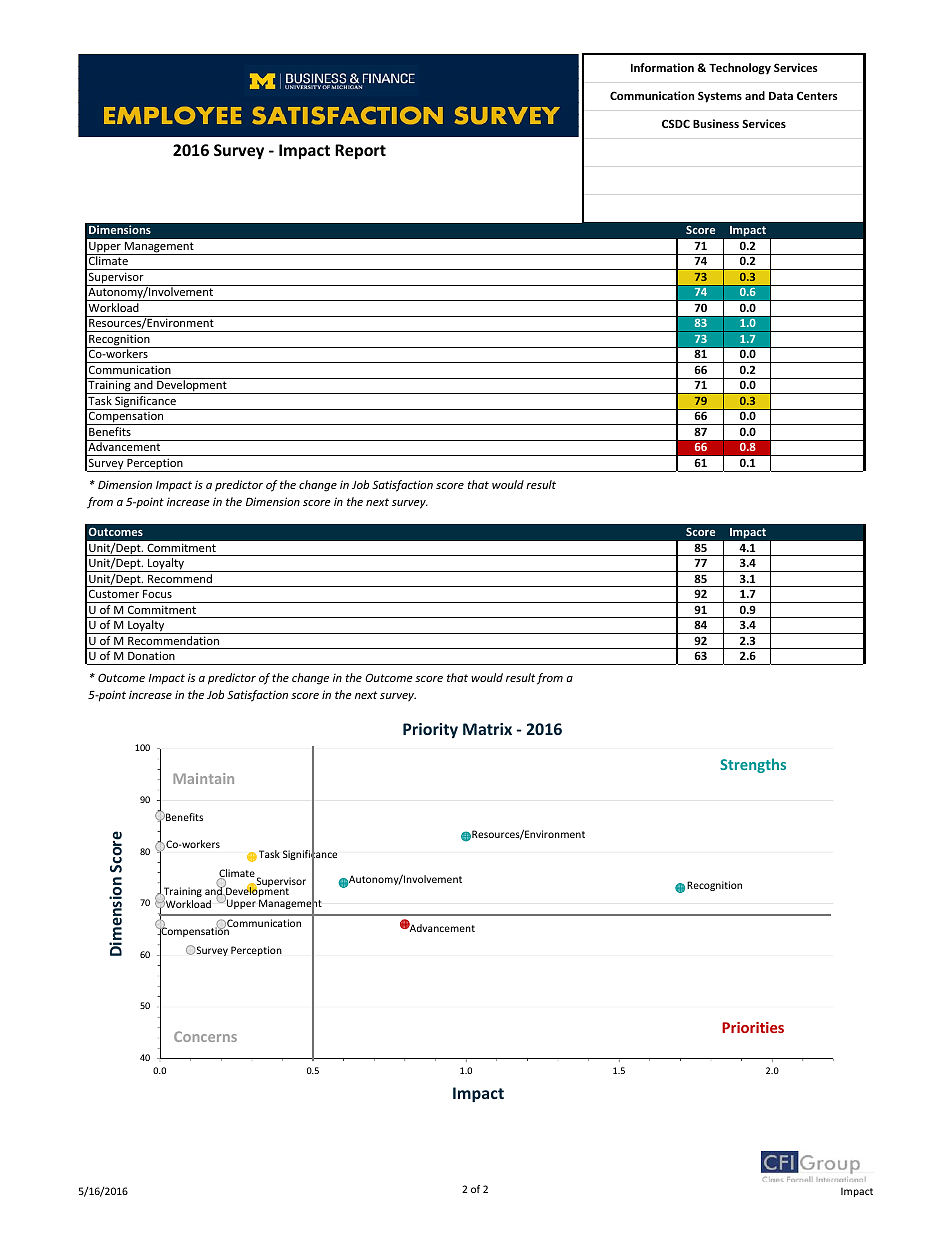 This screenshot has height=1233, width=952. I want to click on Matrix, so click(487, 729).
